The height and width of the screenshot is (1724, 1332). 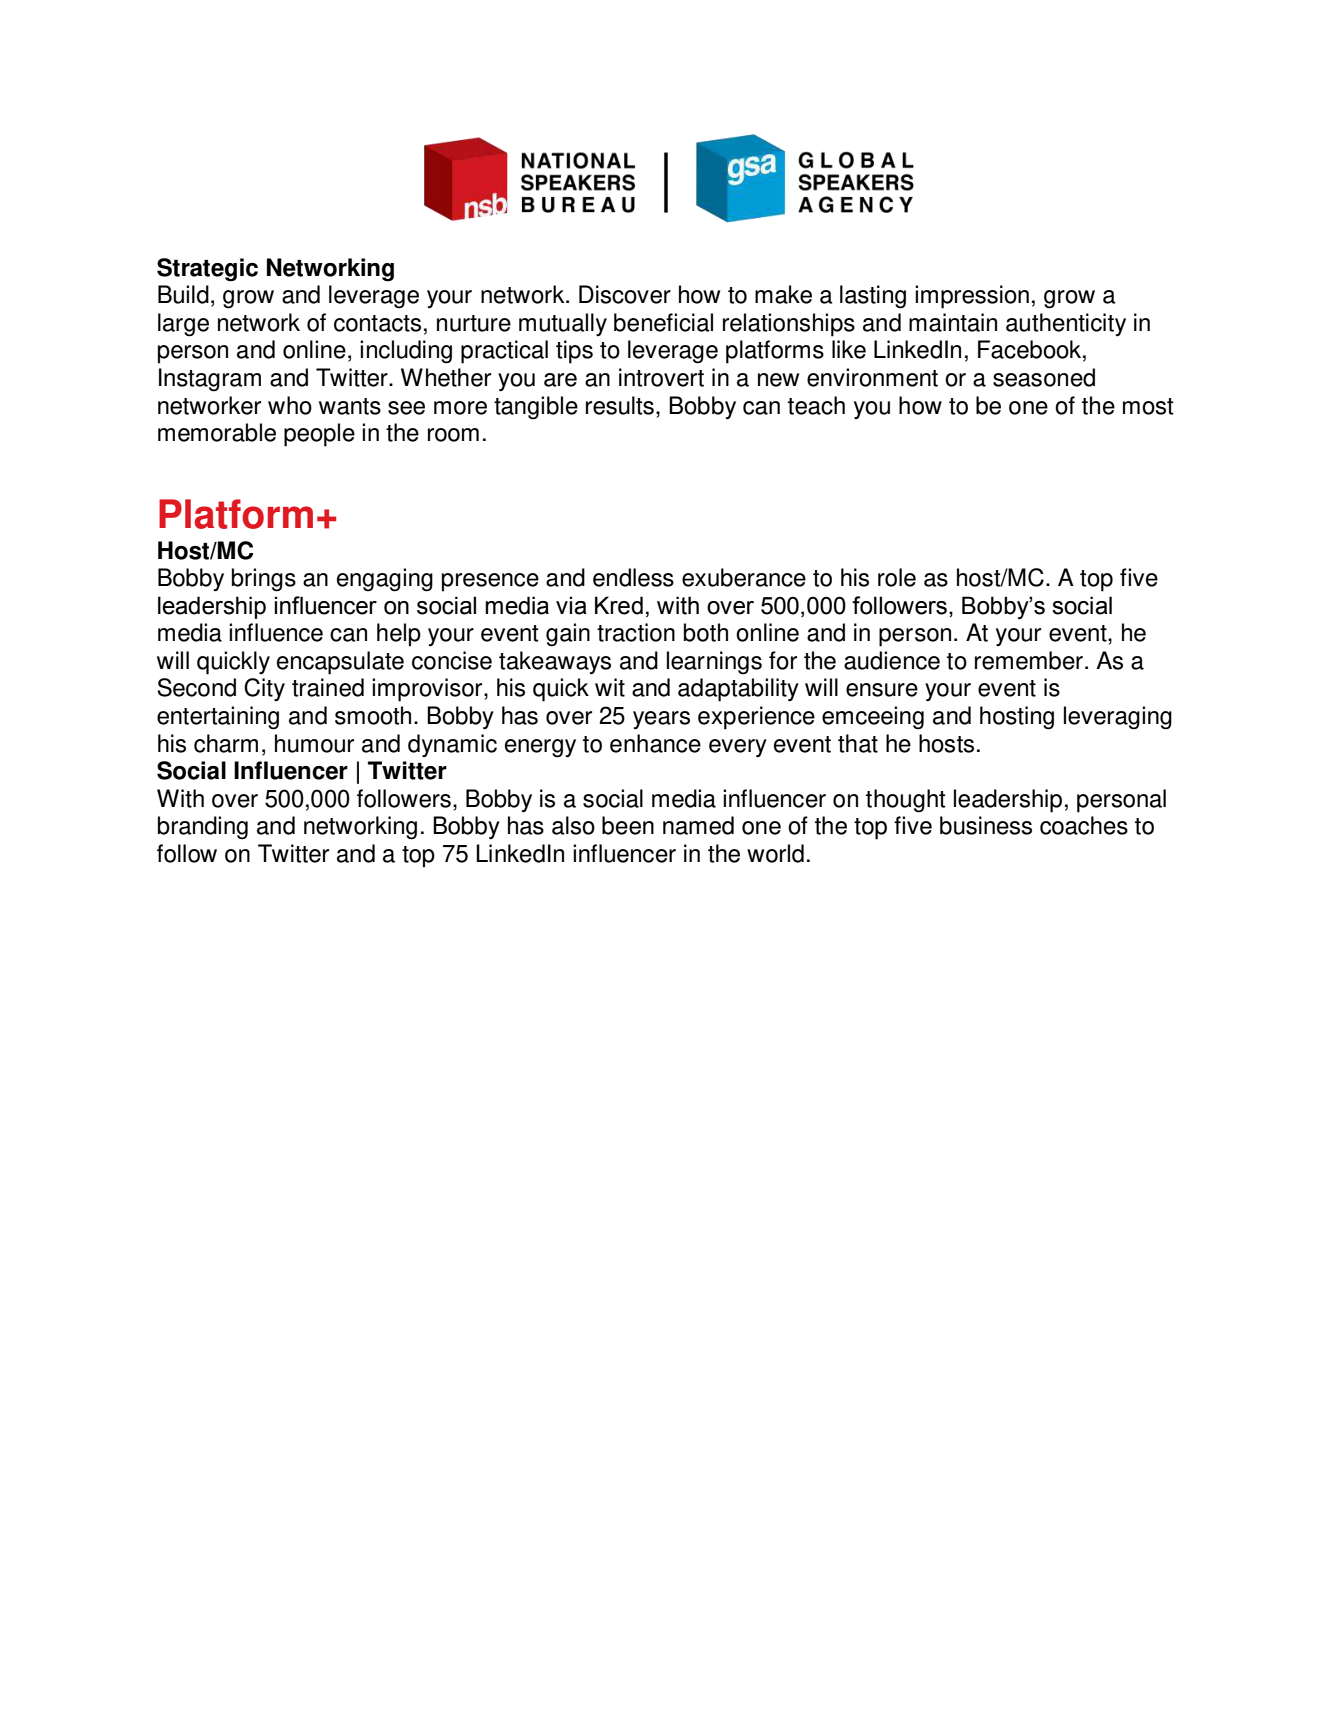 I want to click on branding, so click(x=203, y=828).
